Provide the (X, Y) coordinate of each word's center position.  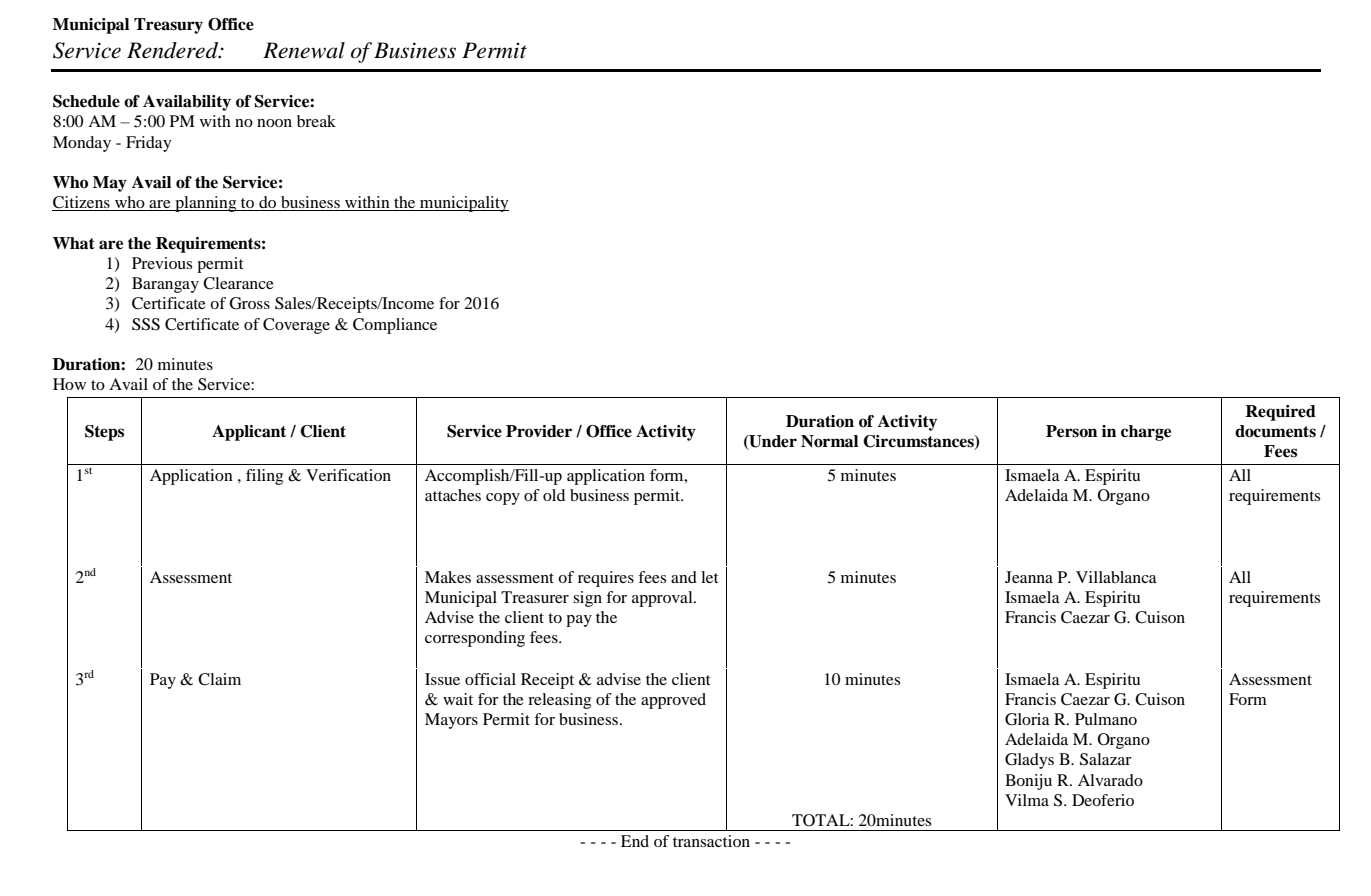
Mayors (451, 721)
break (316, 121)
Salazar (1106, 759)
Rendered (174, 50)
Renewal (304, 50)
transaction (711, 841)
